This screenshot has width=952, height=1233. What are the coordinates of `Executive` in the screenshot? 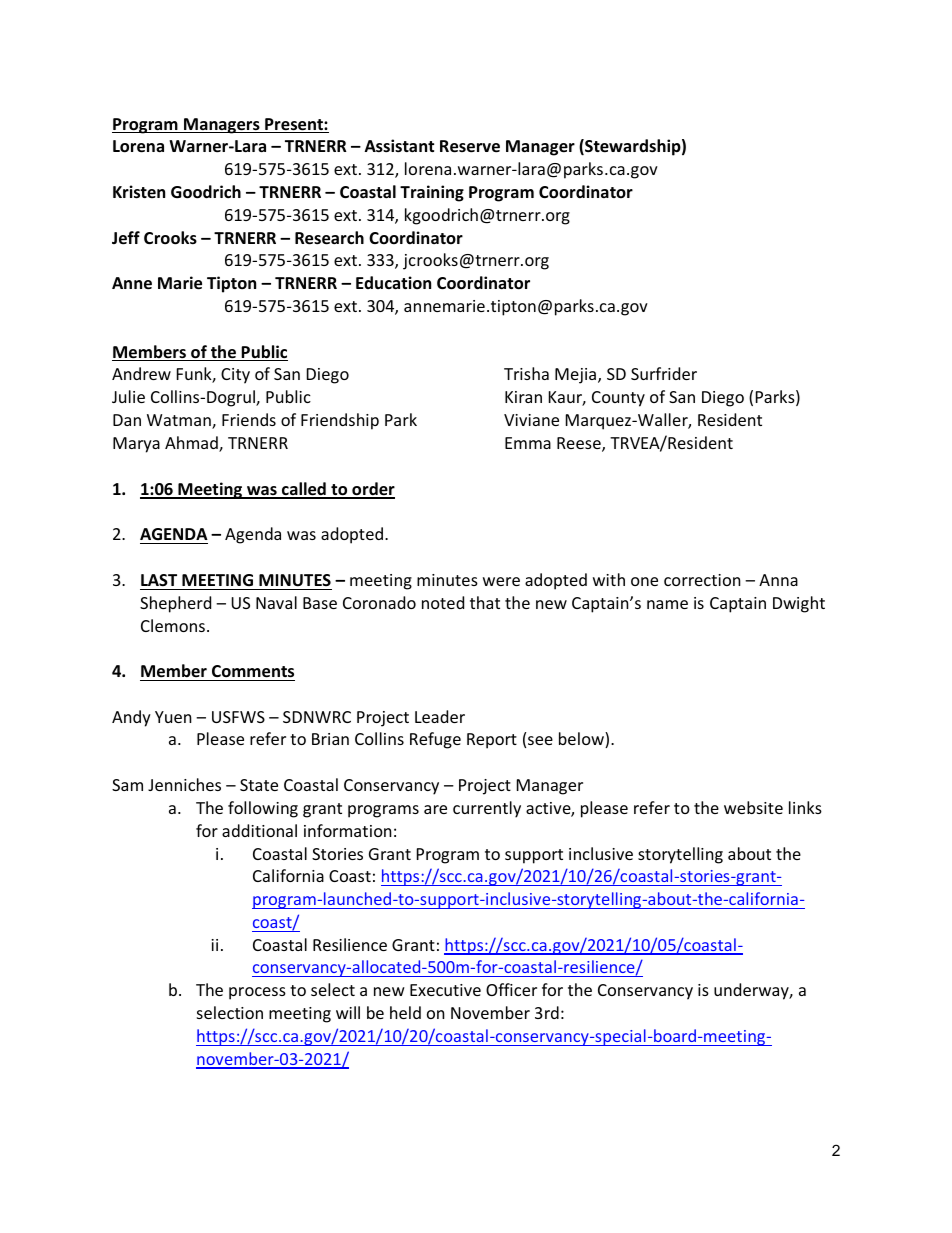 It's located at (445, 990).
